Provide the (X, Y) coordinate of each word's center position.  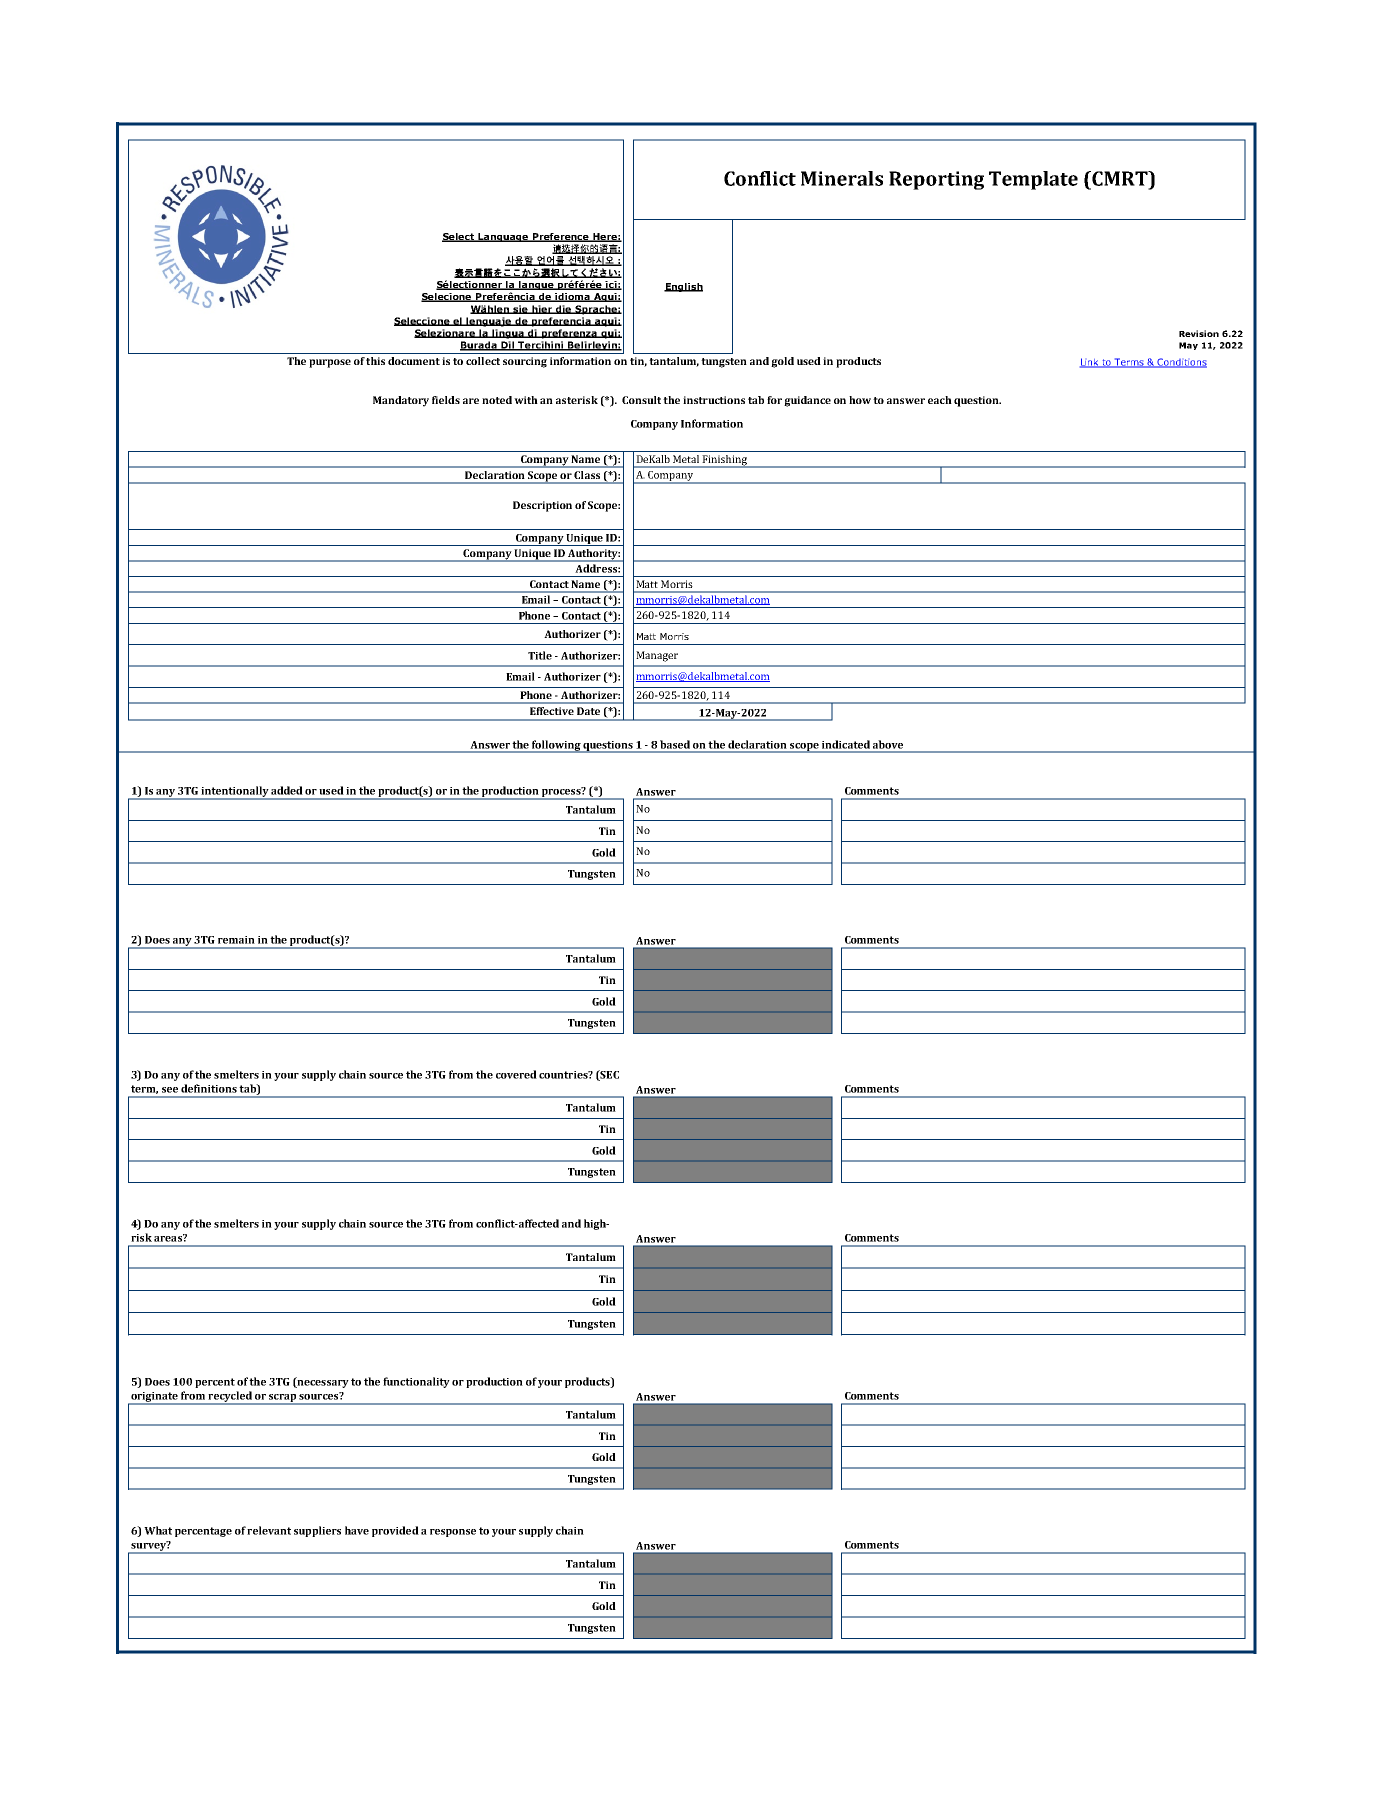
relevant (269, 1530)
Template (1033, 180)
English (683, 287)
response (453, 1533)
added (287, 790)
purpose (330, 363)
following (556, 746)
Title (540, 655)
